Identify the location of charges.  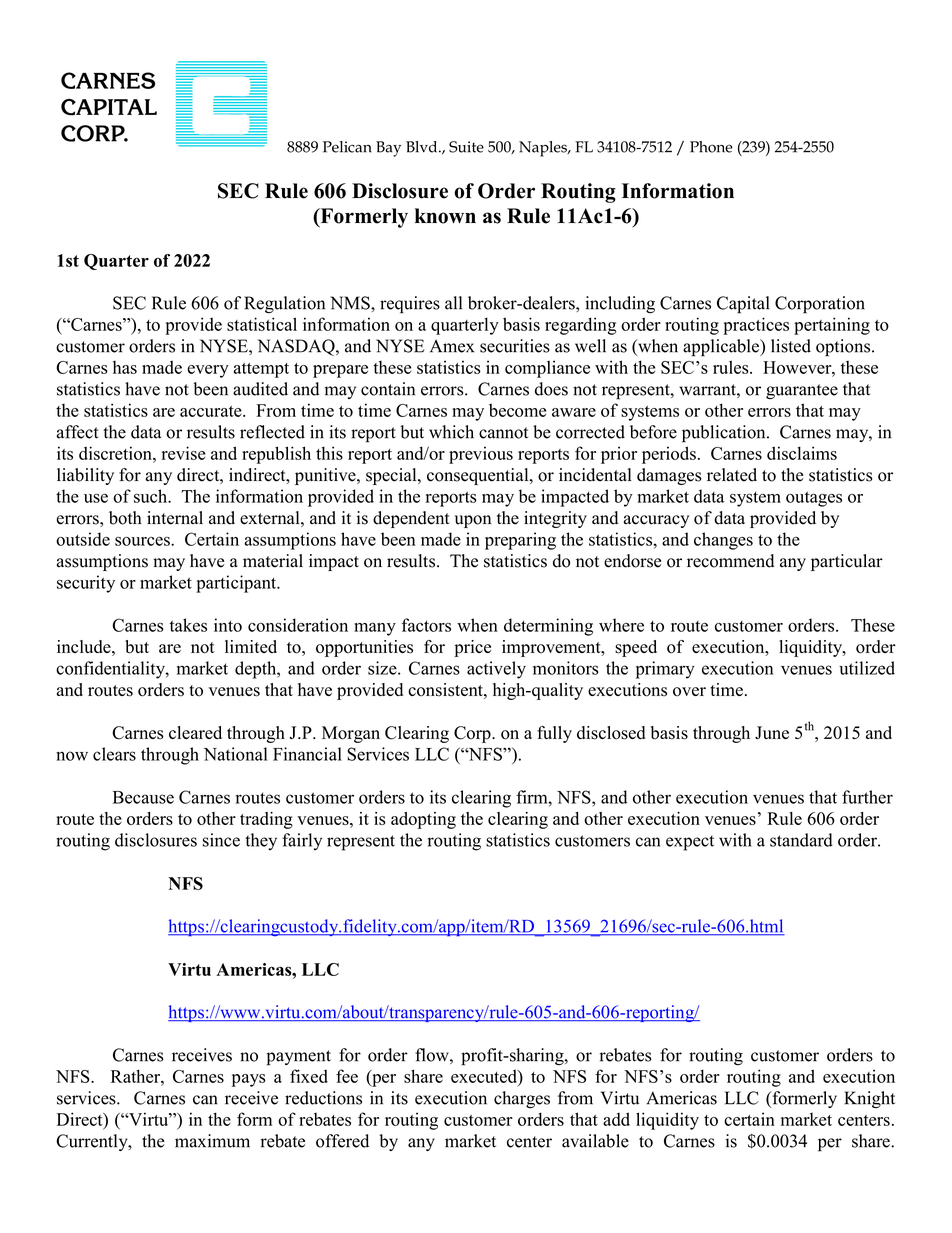
(522, 1099).
